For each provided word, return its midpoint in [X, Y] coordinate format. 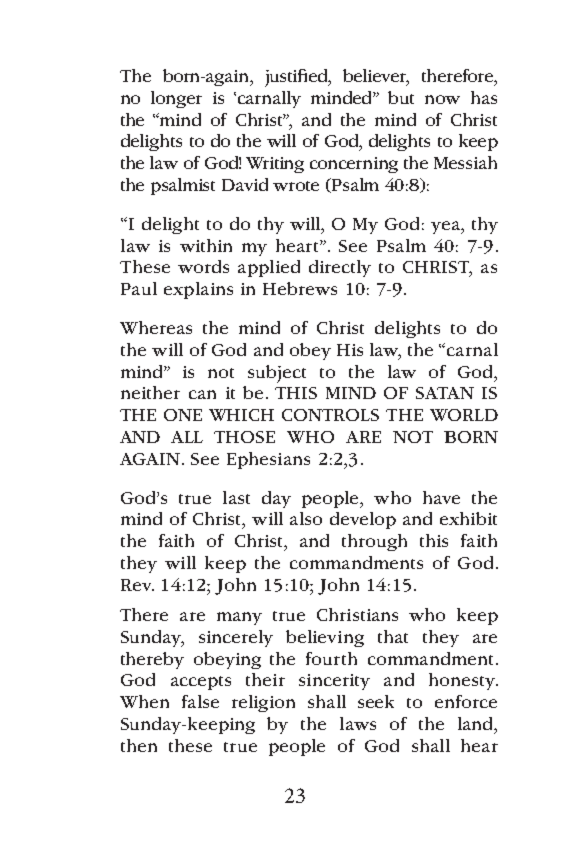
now [442, 99]
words [203, 266]
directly [340, 268]
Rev [137, 585]
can [202, 394]
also [306, 518]
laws [358, 723]
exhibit [468, 518]
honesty [463, 681]
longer [176, 99]
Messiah [465, 162]
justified [298, 78]
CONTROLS [330, 415]
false [200, 701]
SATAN [445, 393]
